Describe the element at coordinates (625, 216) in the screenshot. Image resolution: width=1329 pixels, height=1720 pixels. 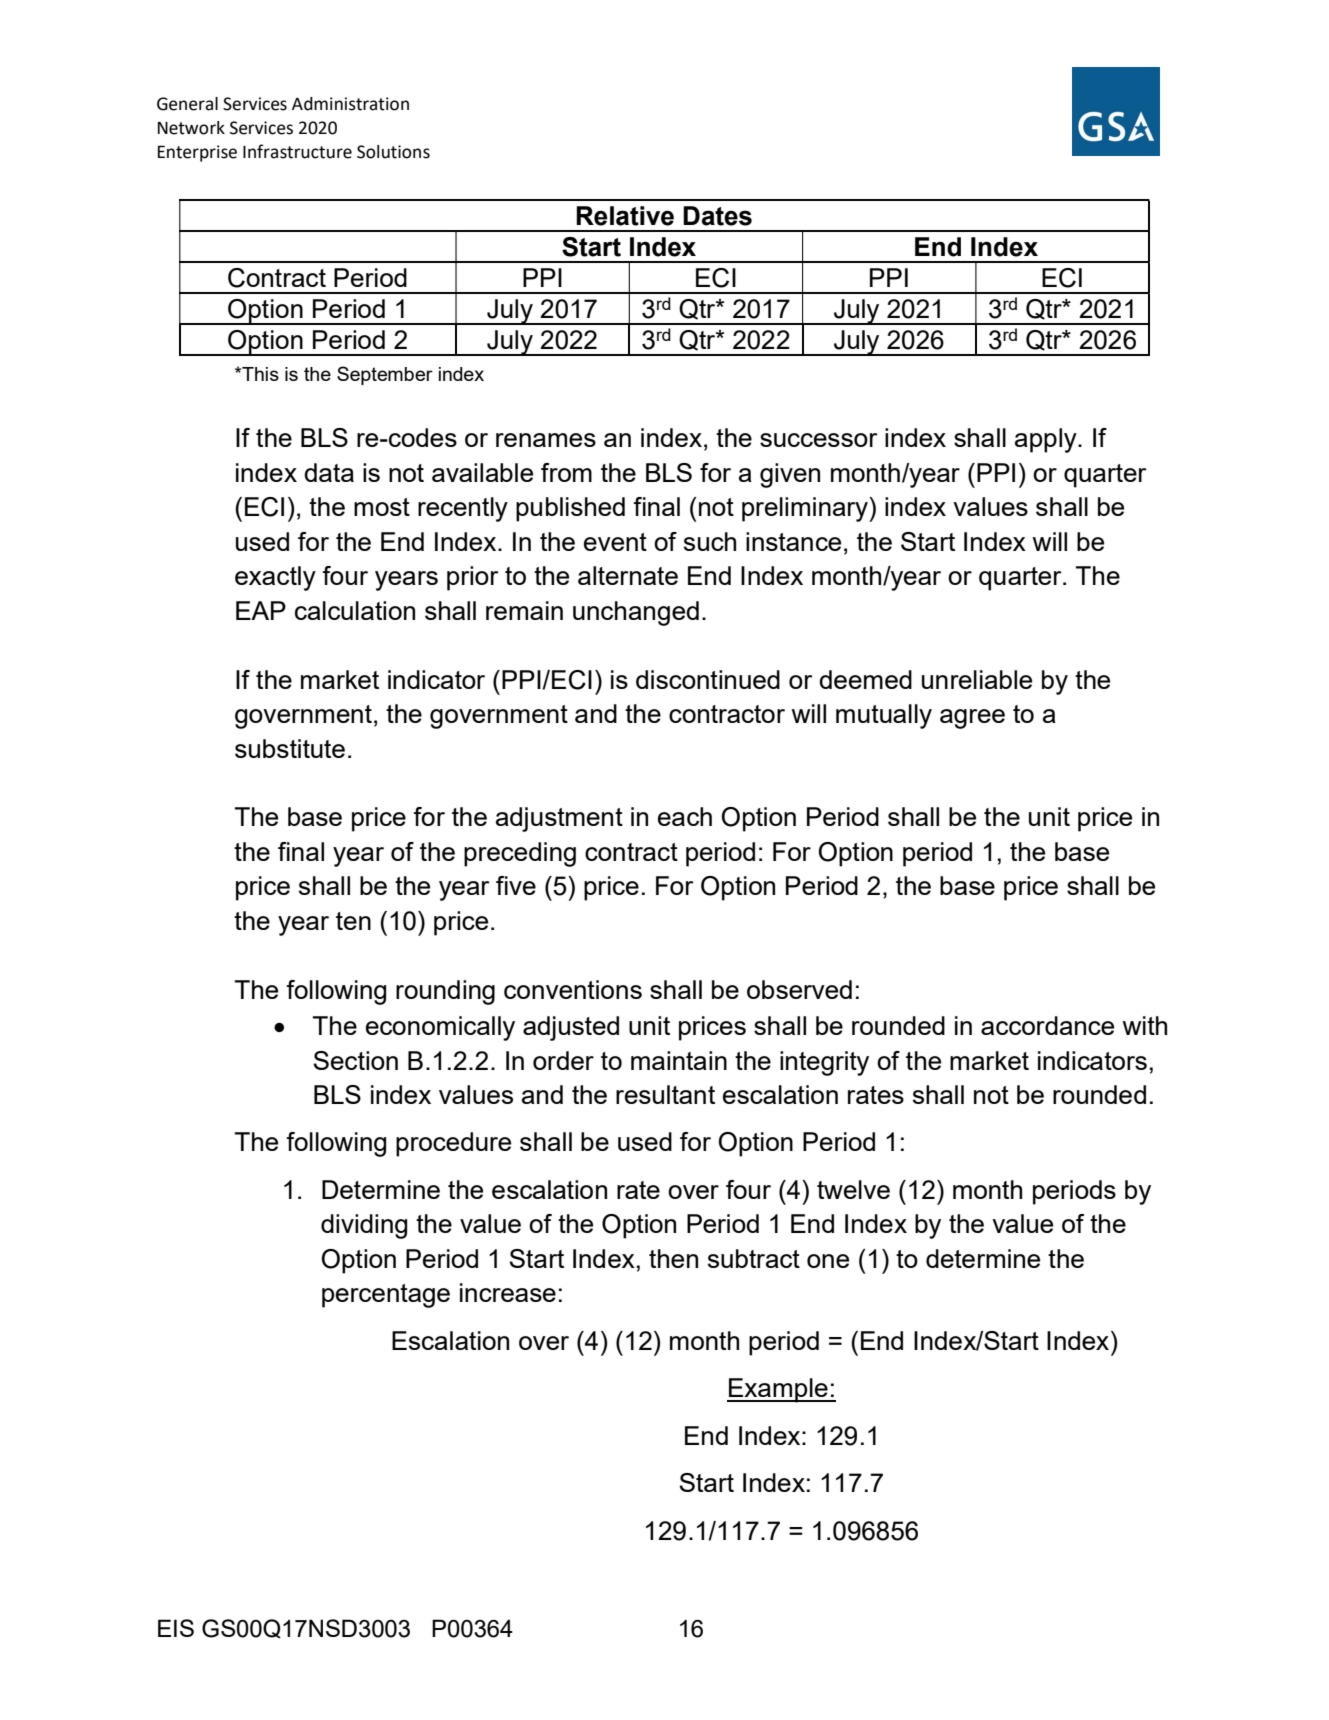
I see `Relative` at that location.
